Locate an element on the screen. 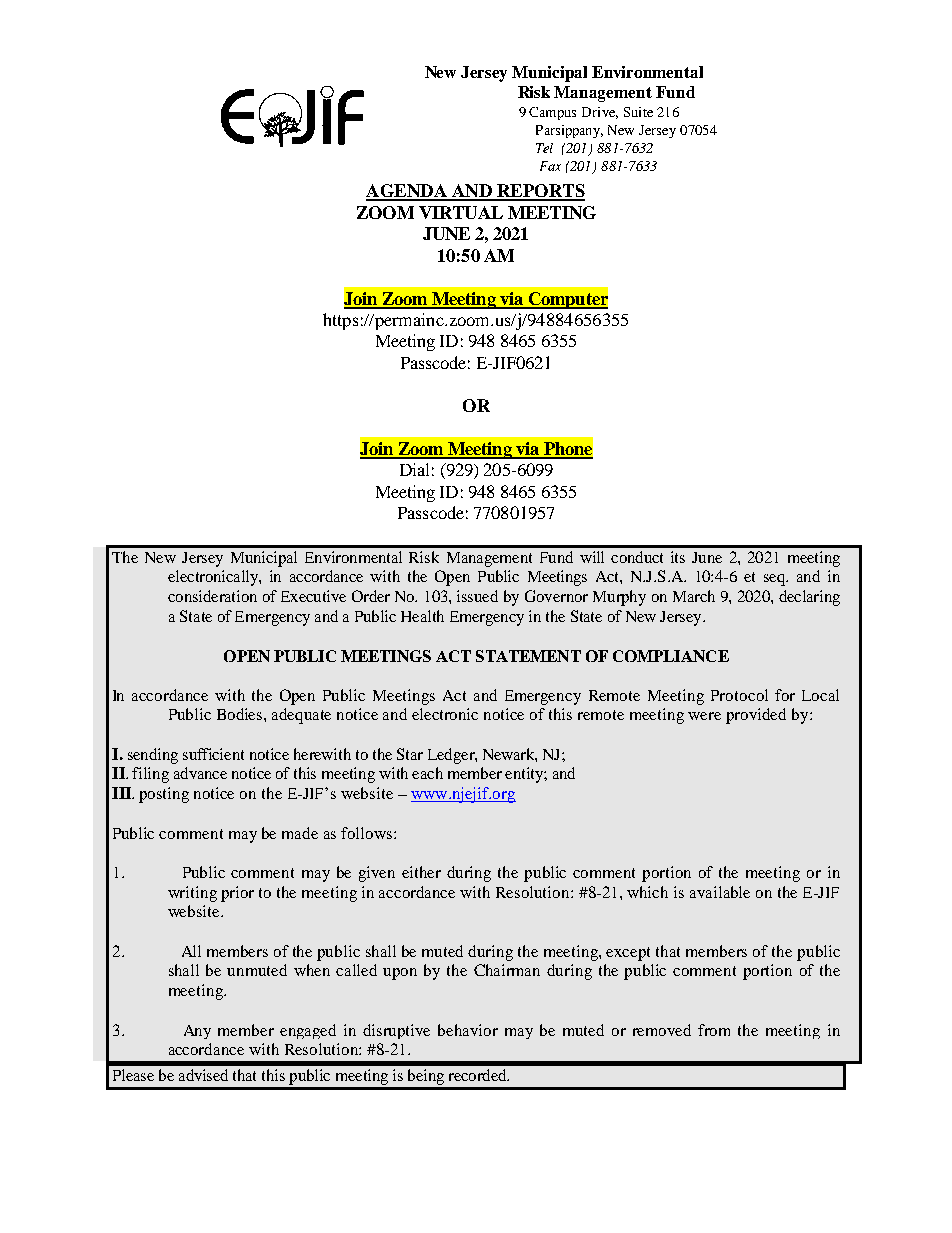  March is located at coordinates (694, 596).
